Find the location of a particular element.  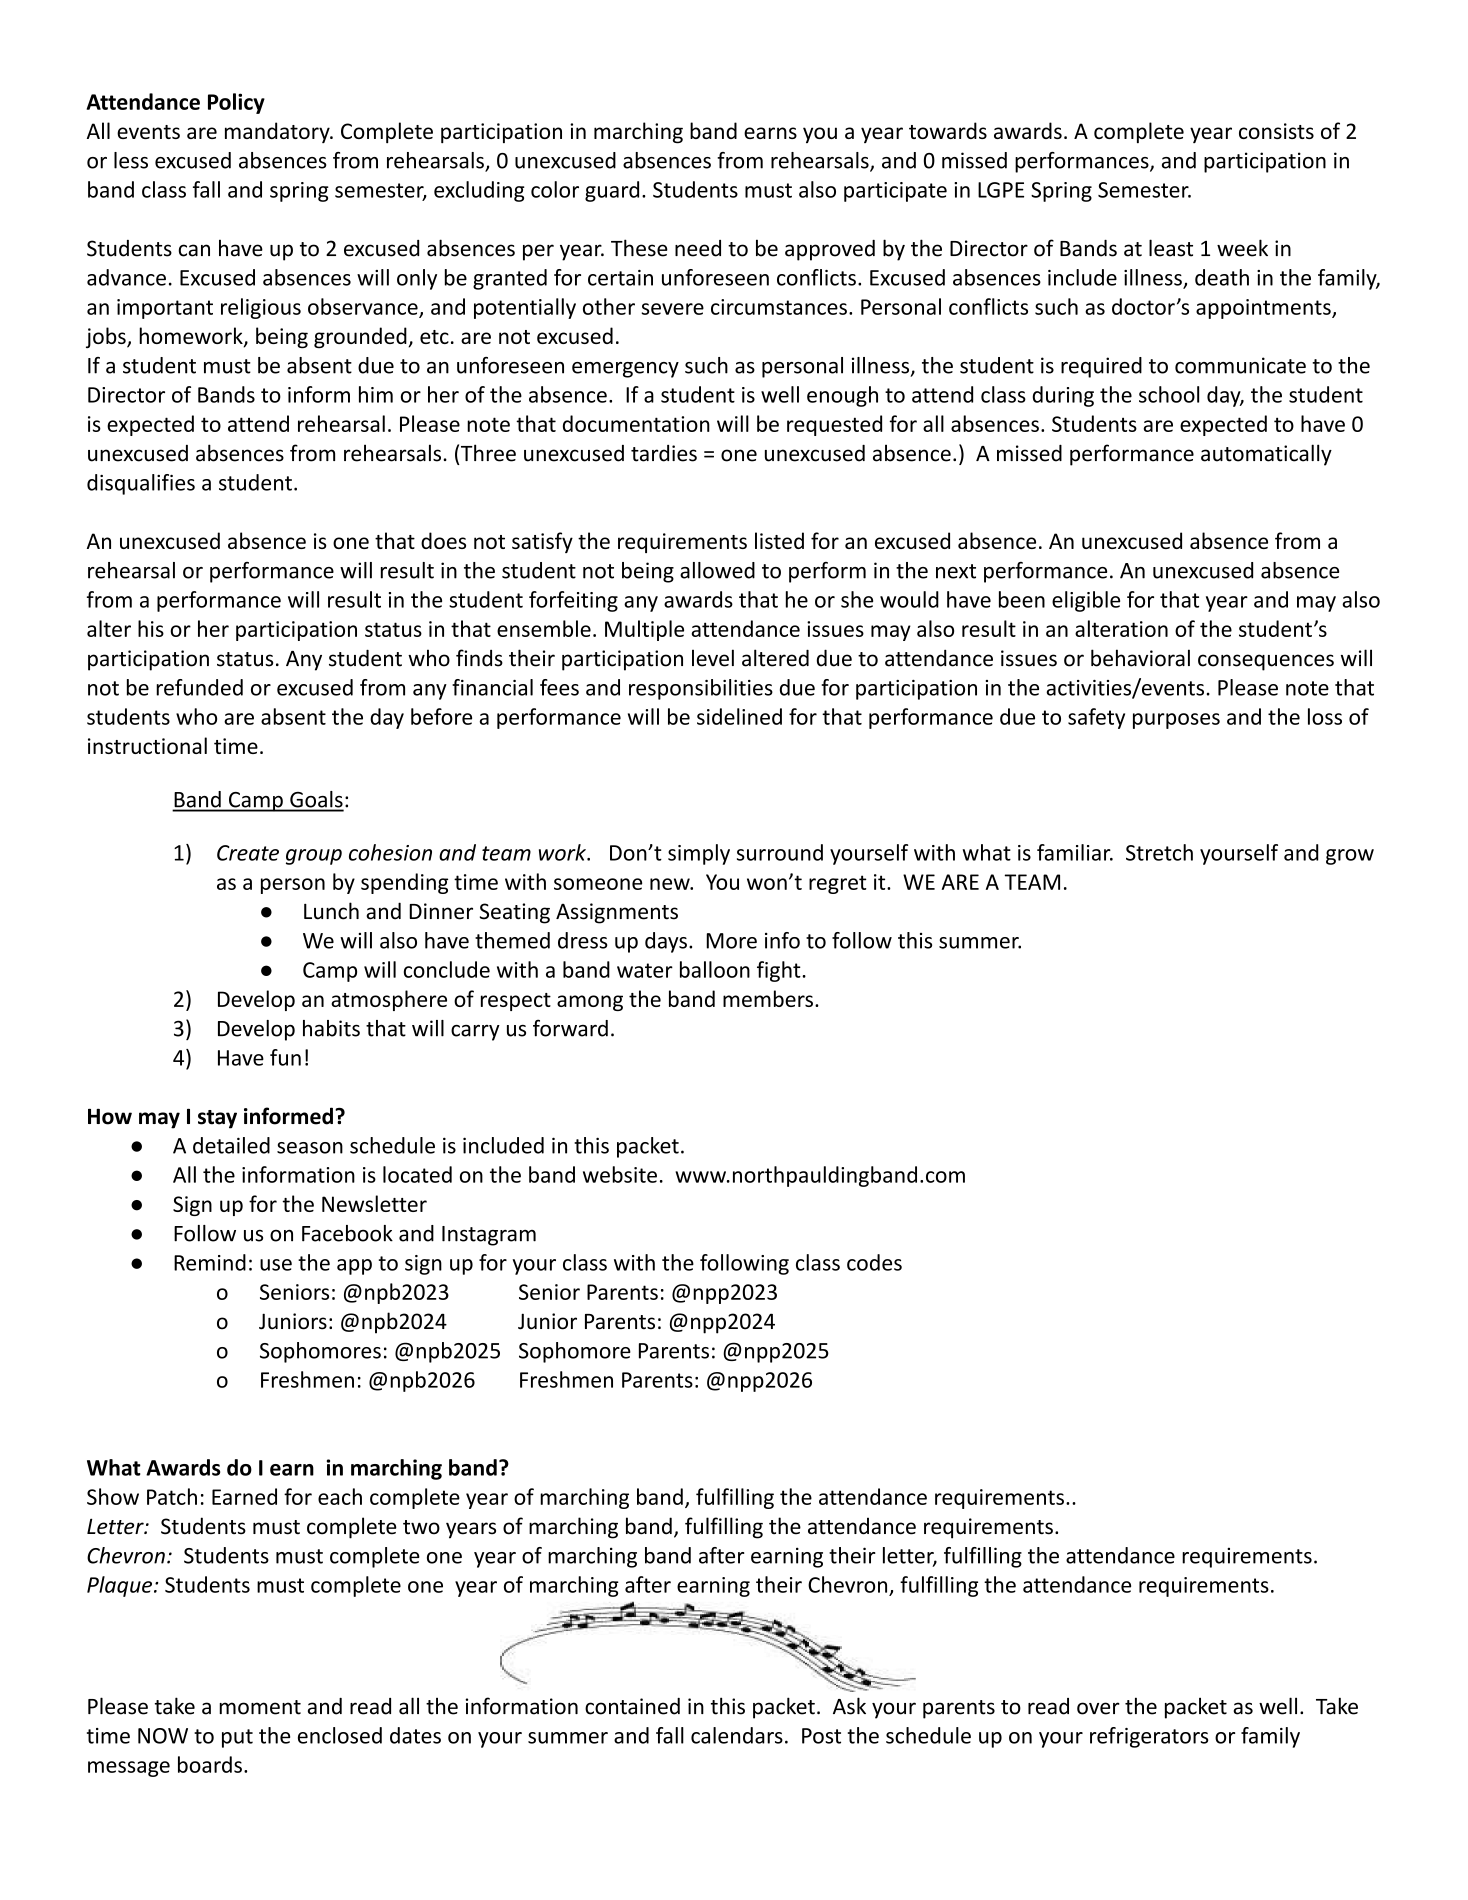

guard is located at coordinates (612, 191).
